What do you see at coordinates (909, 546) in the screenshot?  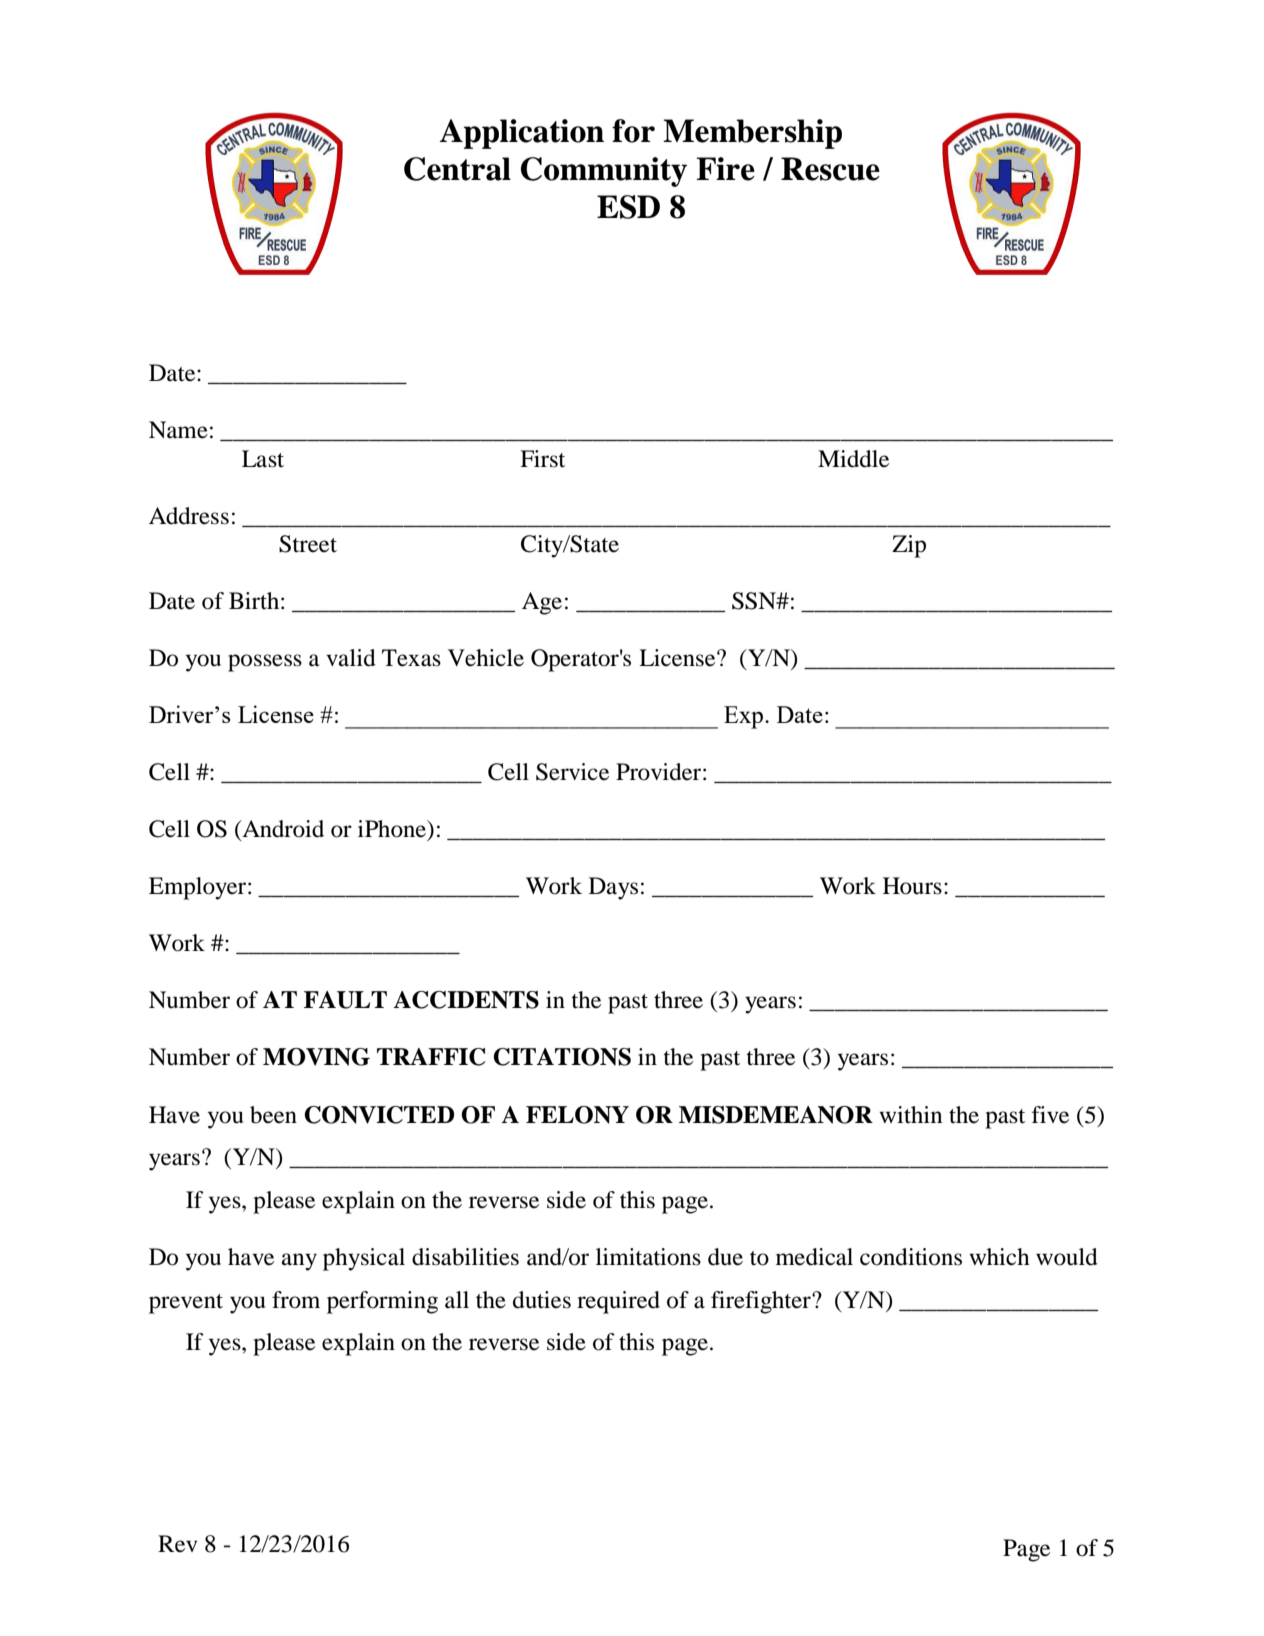 I see `Zip` at bounding box center [909, 546].
